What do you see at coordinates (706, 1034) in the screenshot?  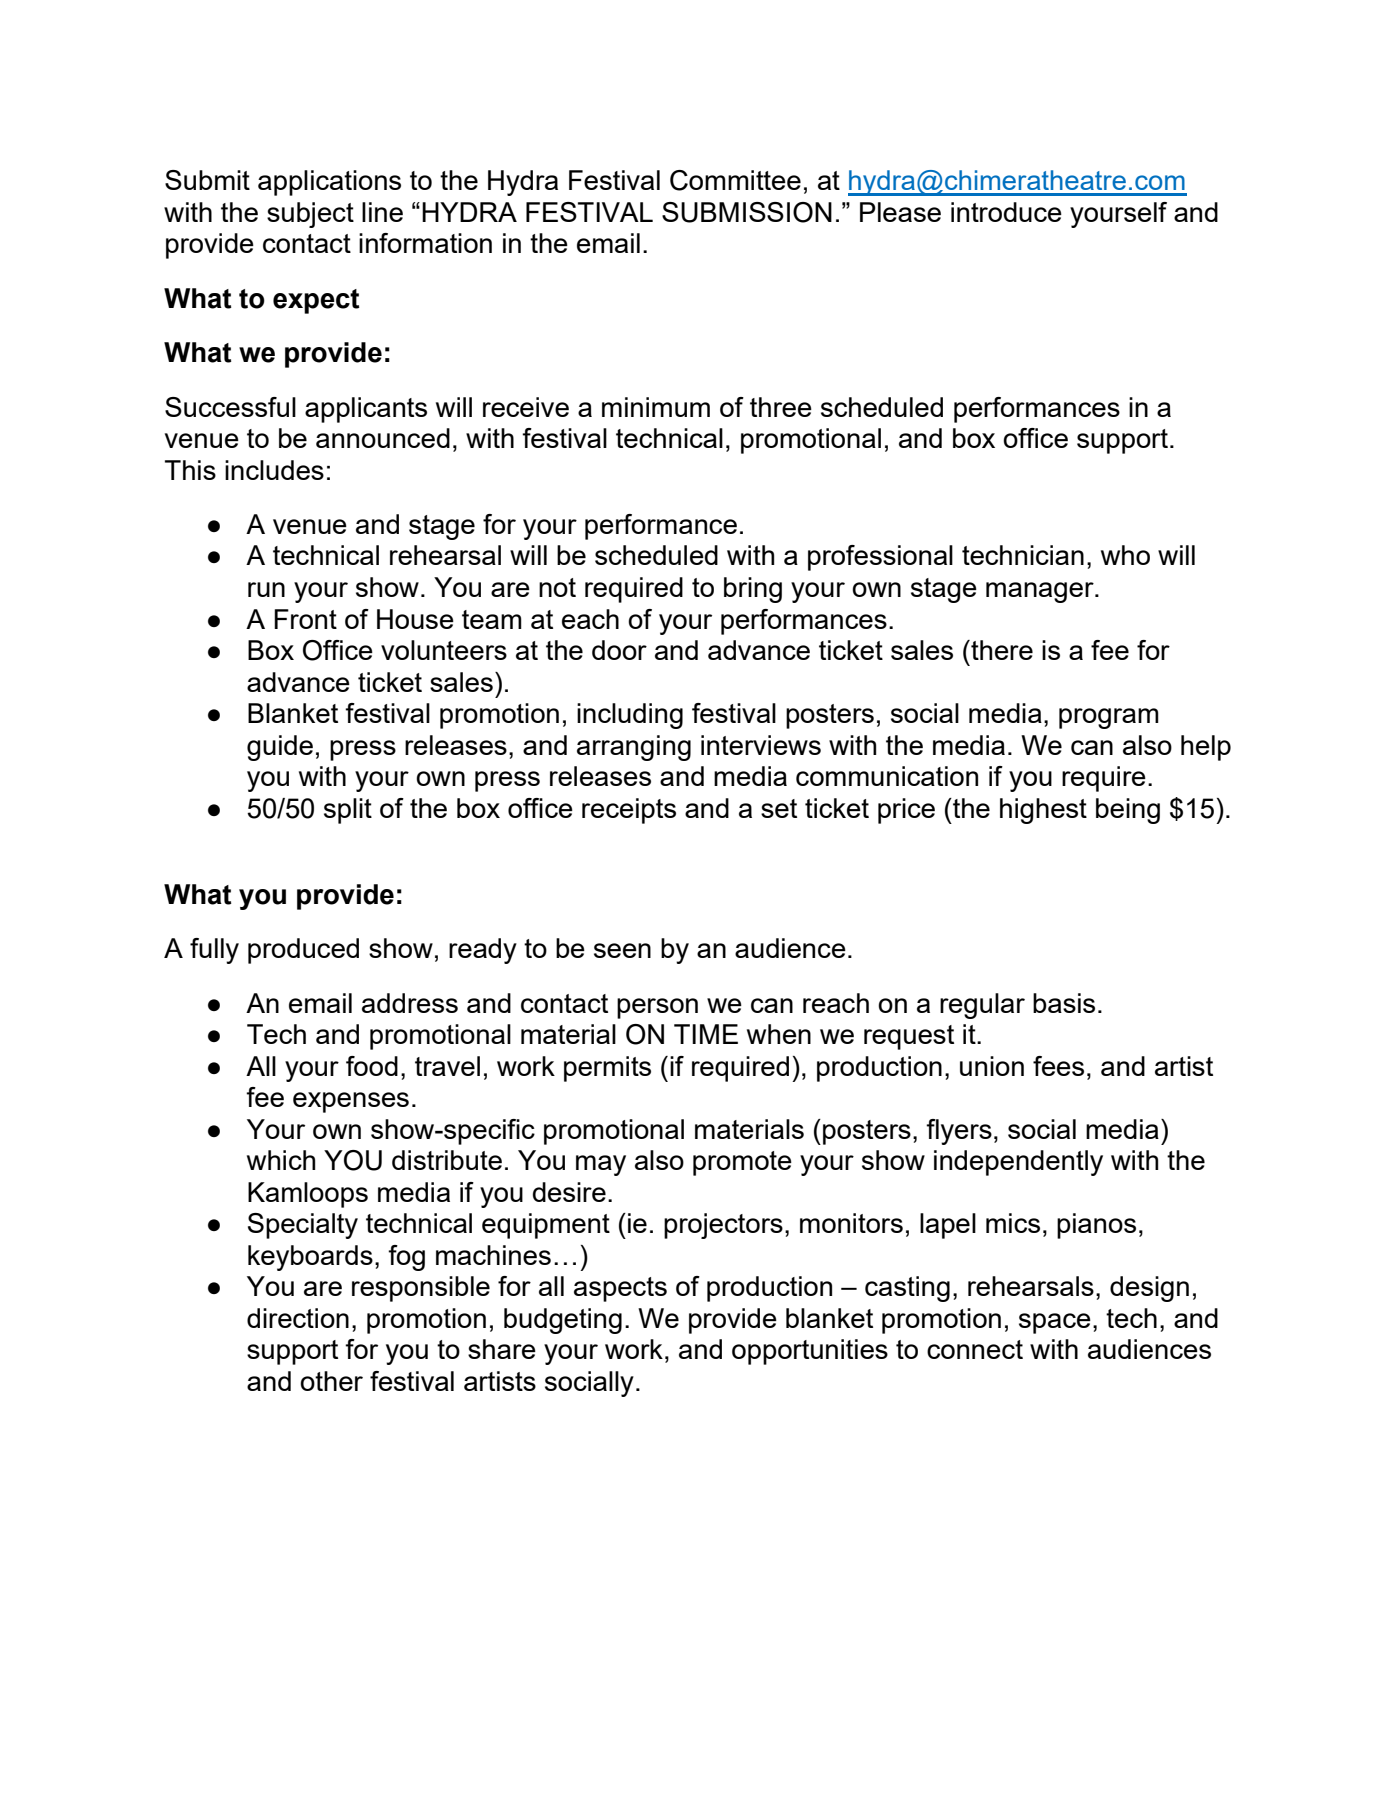 I see `TIME` at bounding box center [706, 1034].
